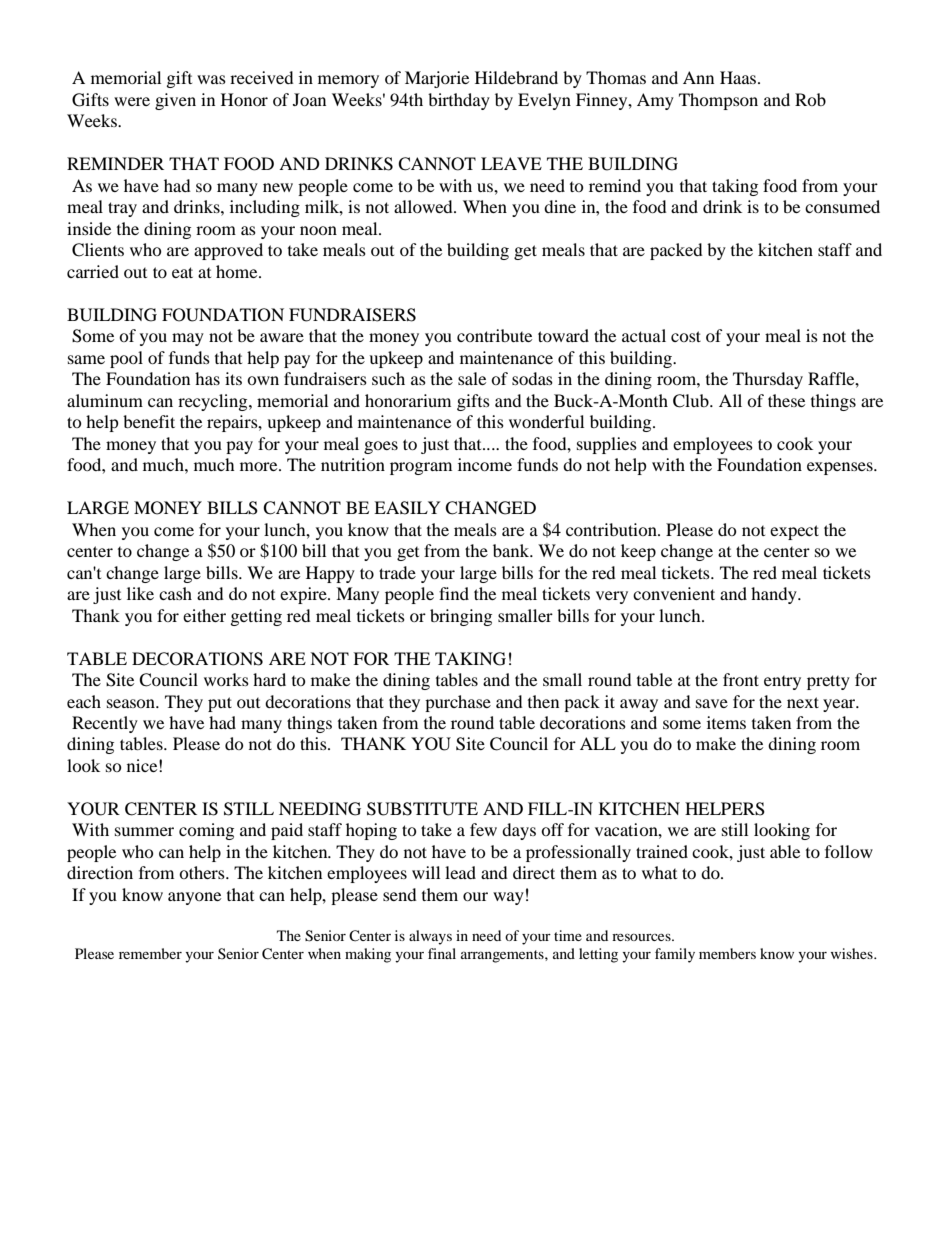  Describe the element at coordinates (407, 508) in the screenshot. I see `EASILY` at that location.
